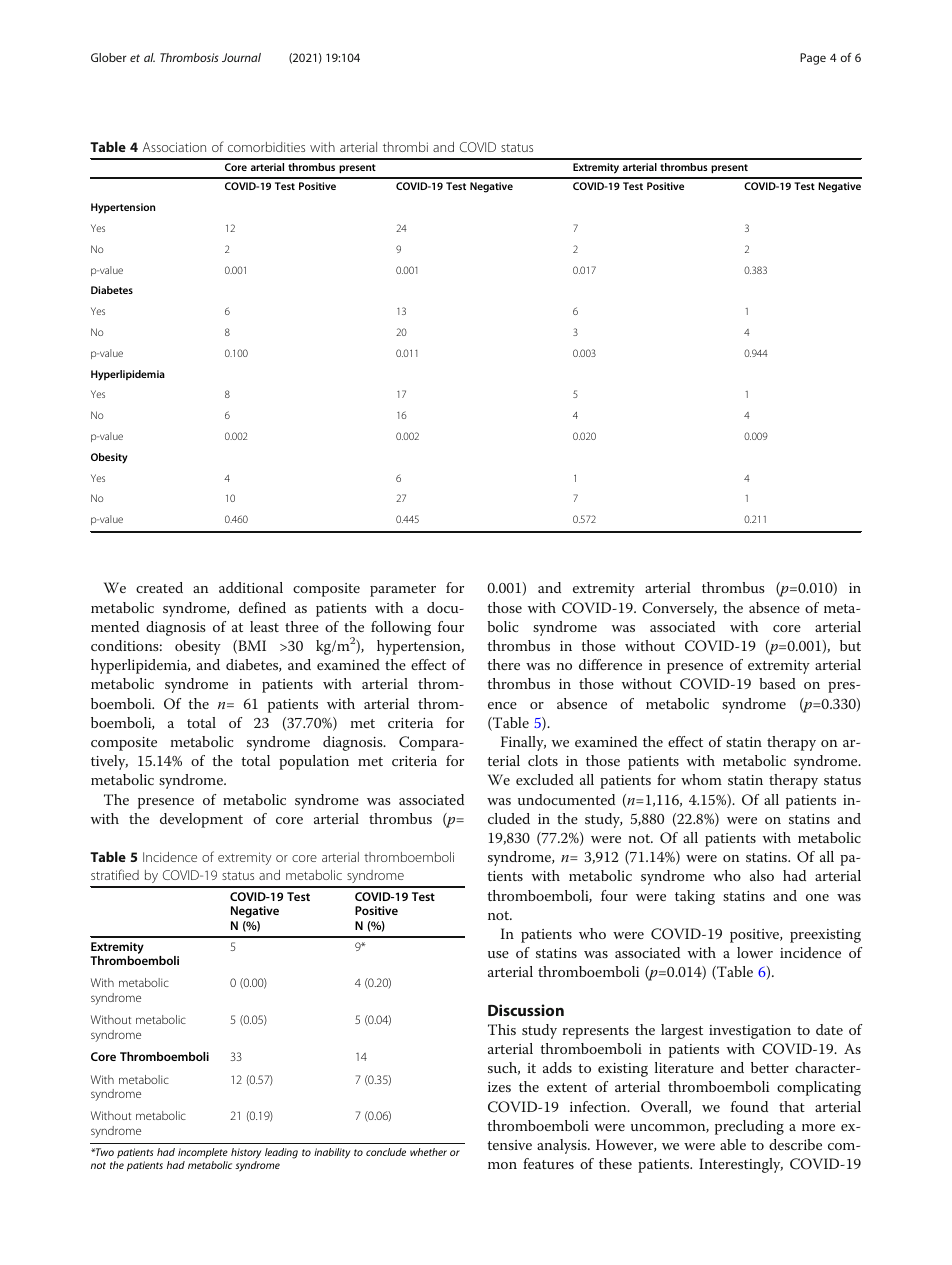 The image size is (952, 1265). What do you see at coordinates (403, 590) in the document?
I see `parameter` at bounding box center [403, 590].
